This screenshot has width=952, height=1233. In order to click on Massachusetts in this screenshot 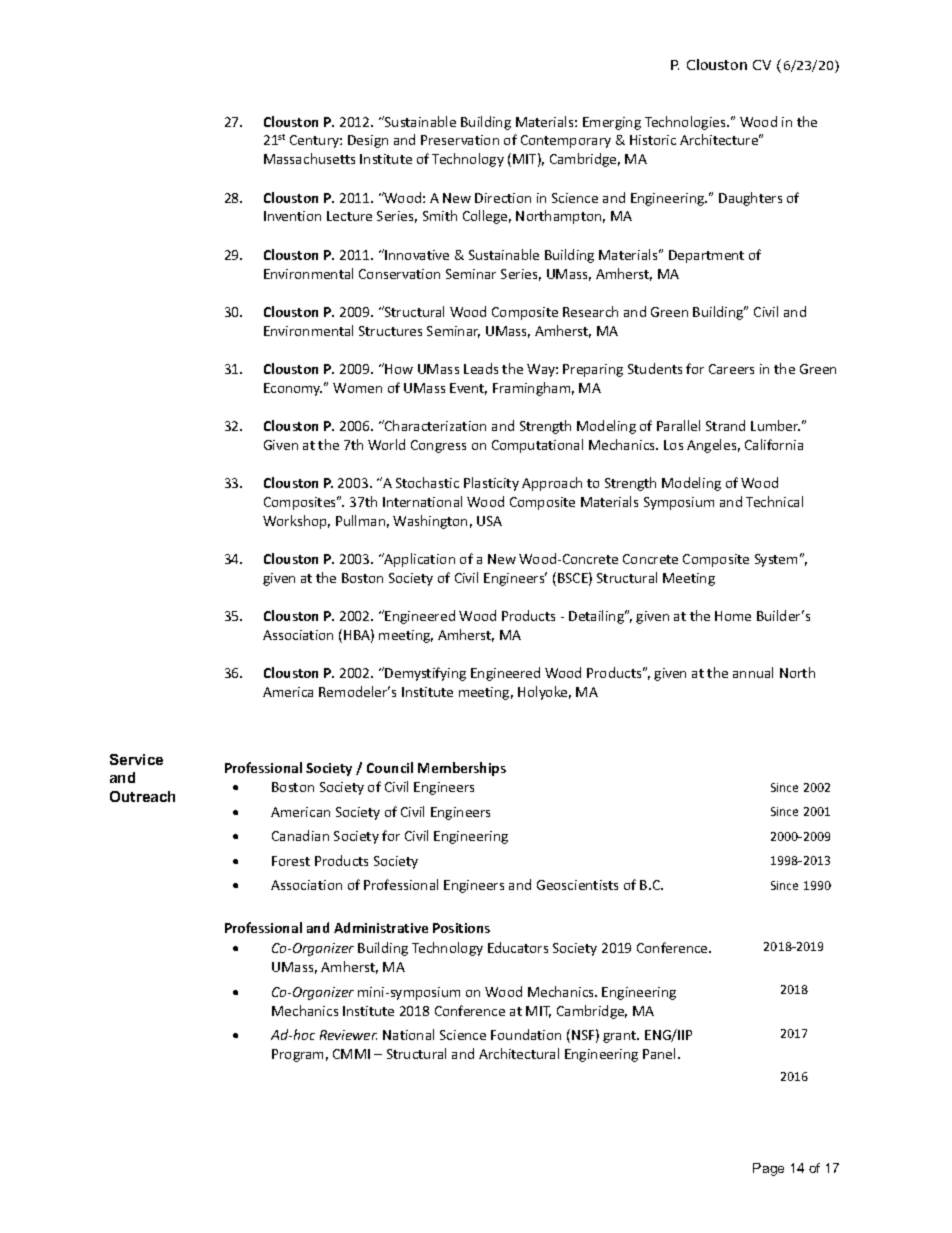, I will do `click(309, 158)`.
